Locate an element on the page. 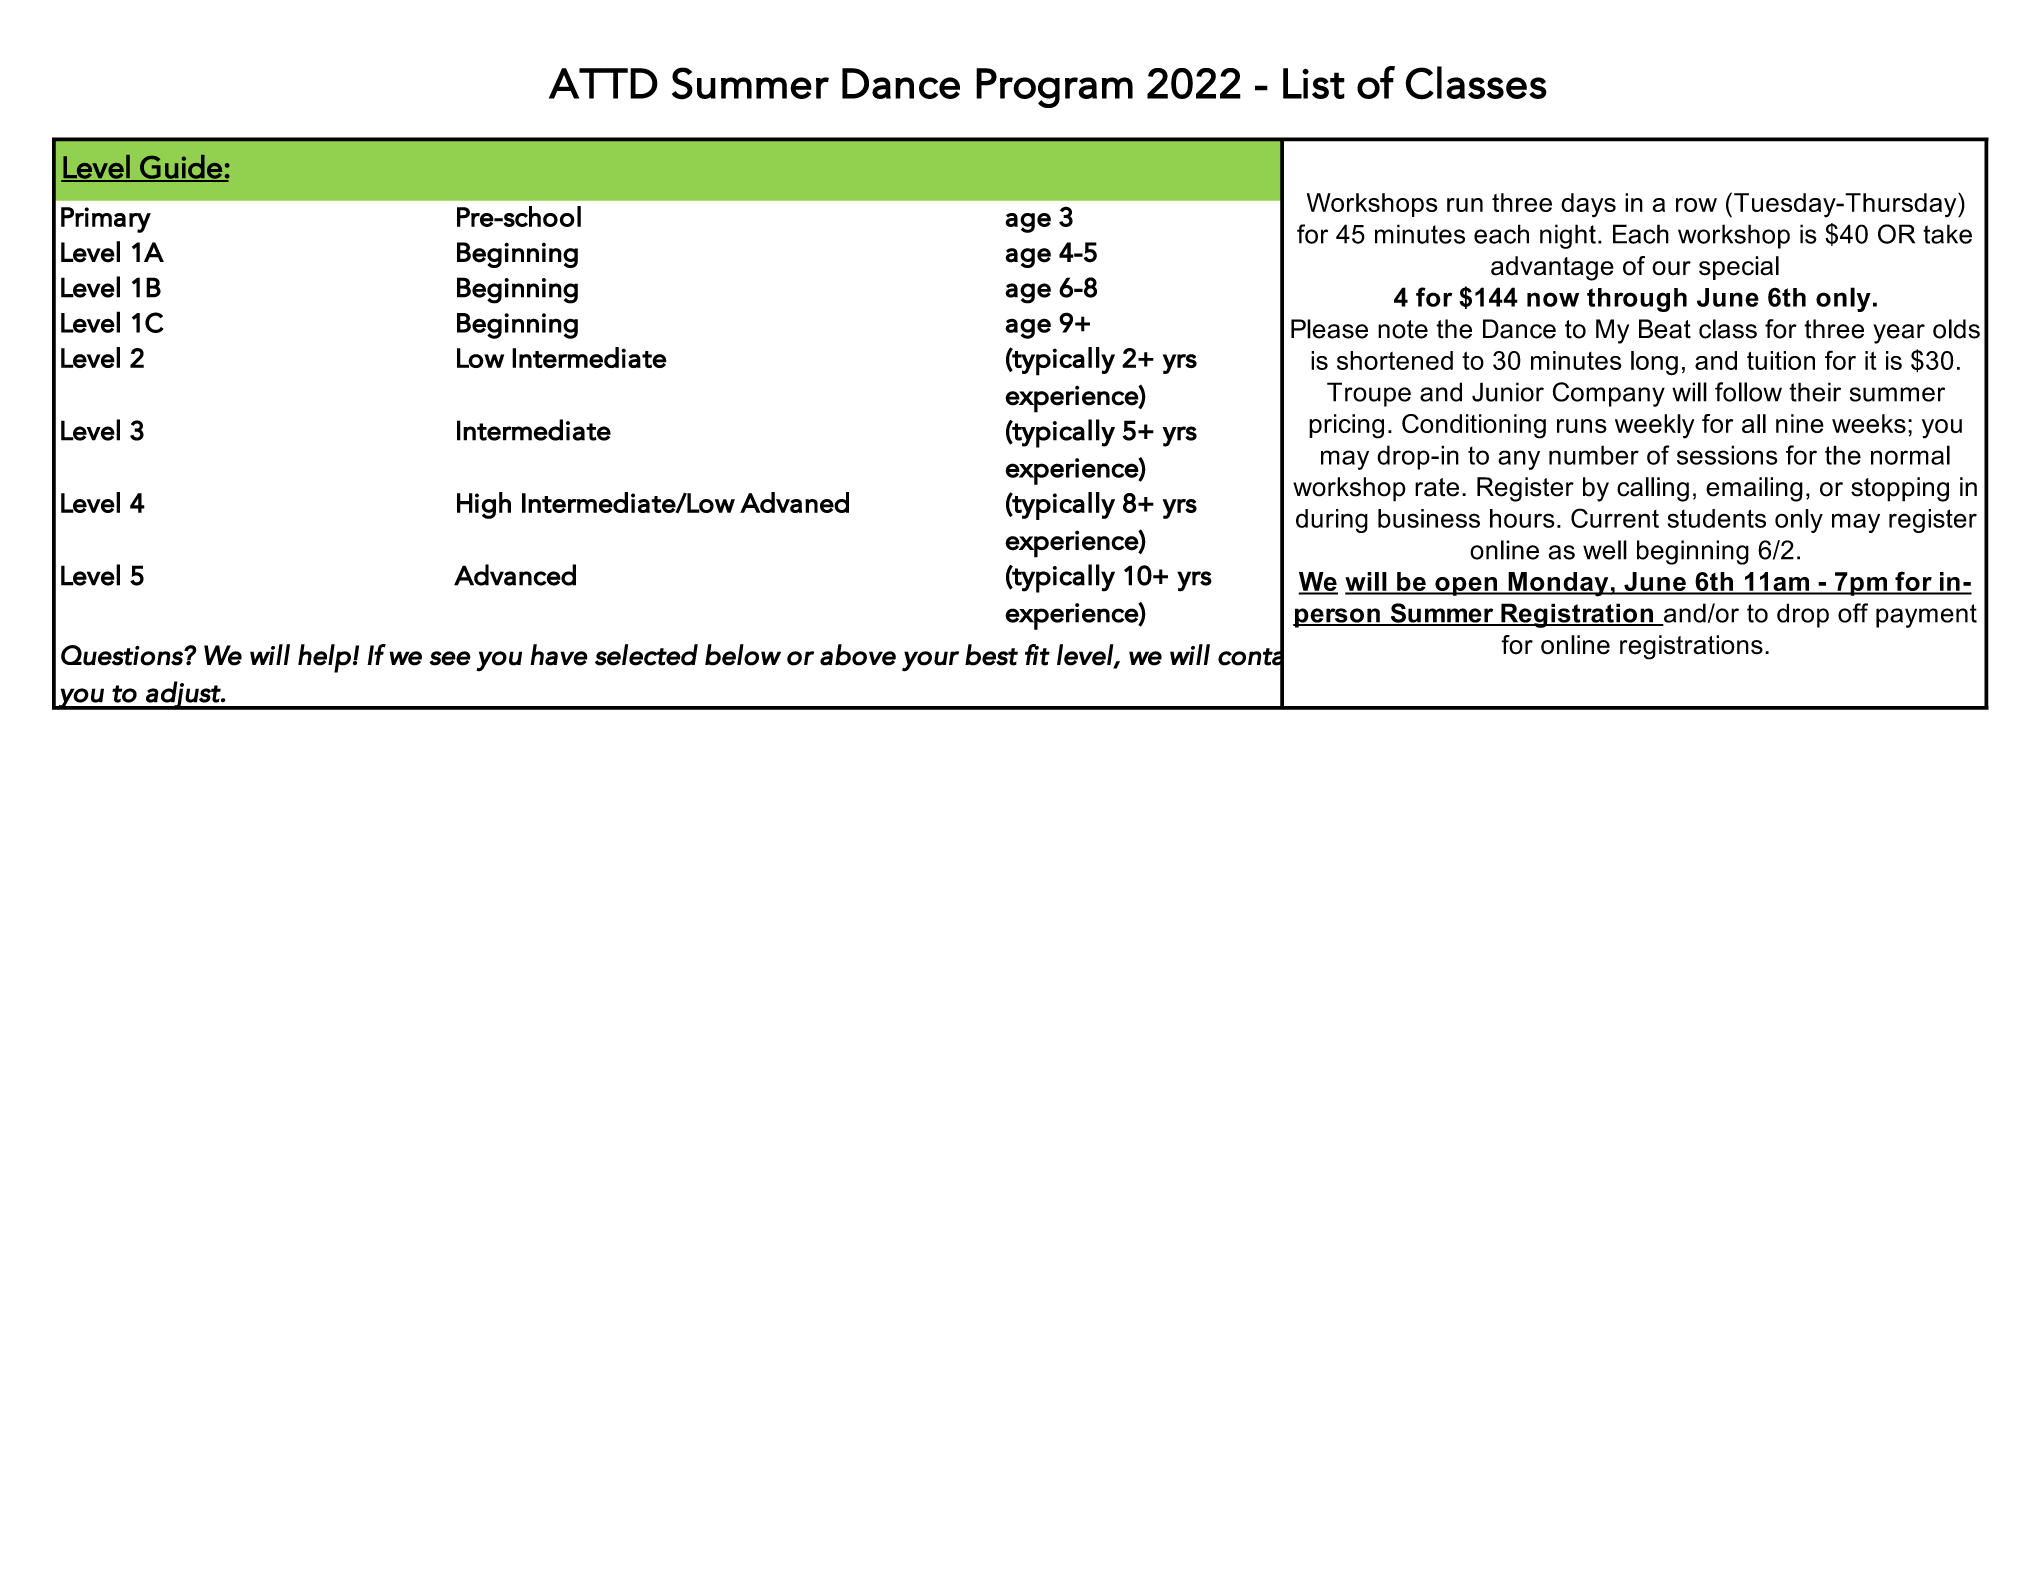 The image size is (2044, 1579). Troupe is located at coordinates (1369, 394).
